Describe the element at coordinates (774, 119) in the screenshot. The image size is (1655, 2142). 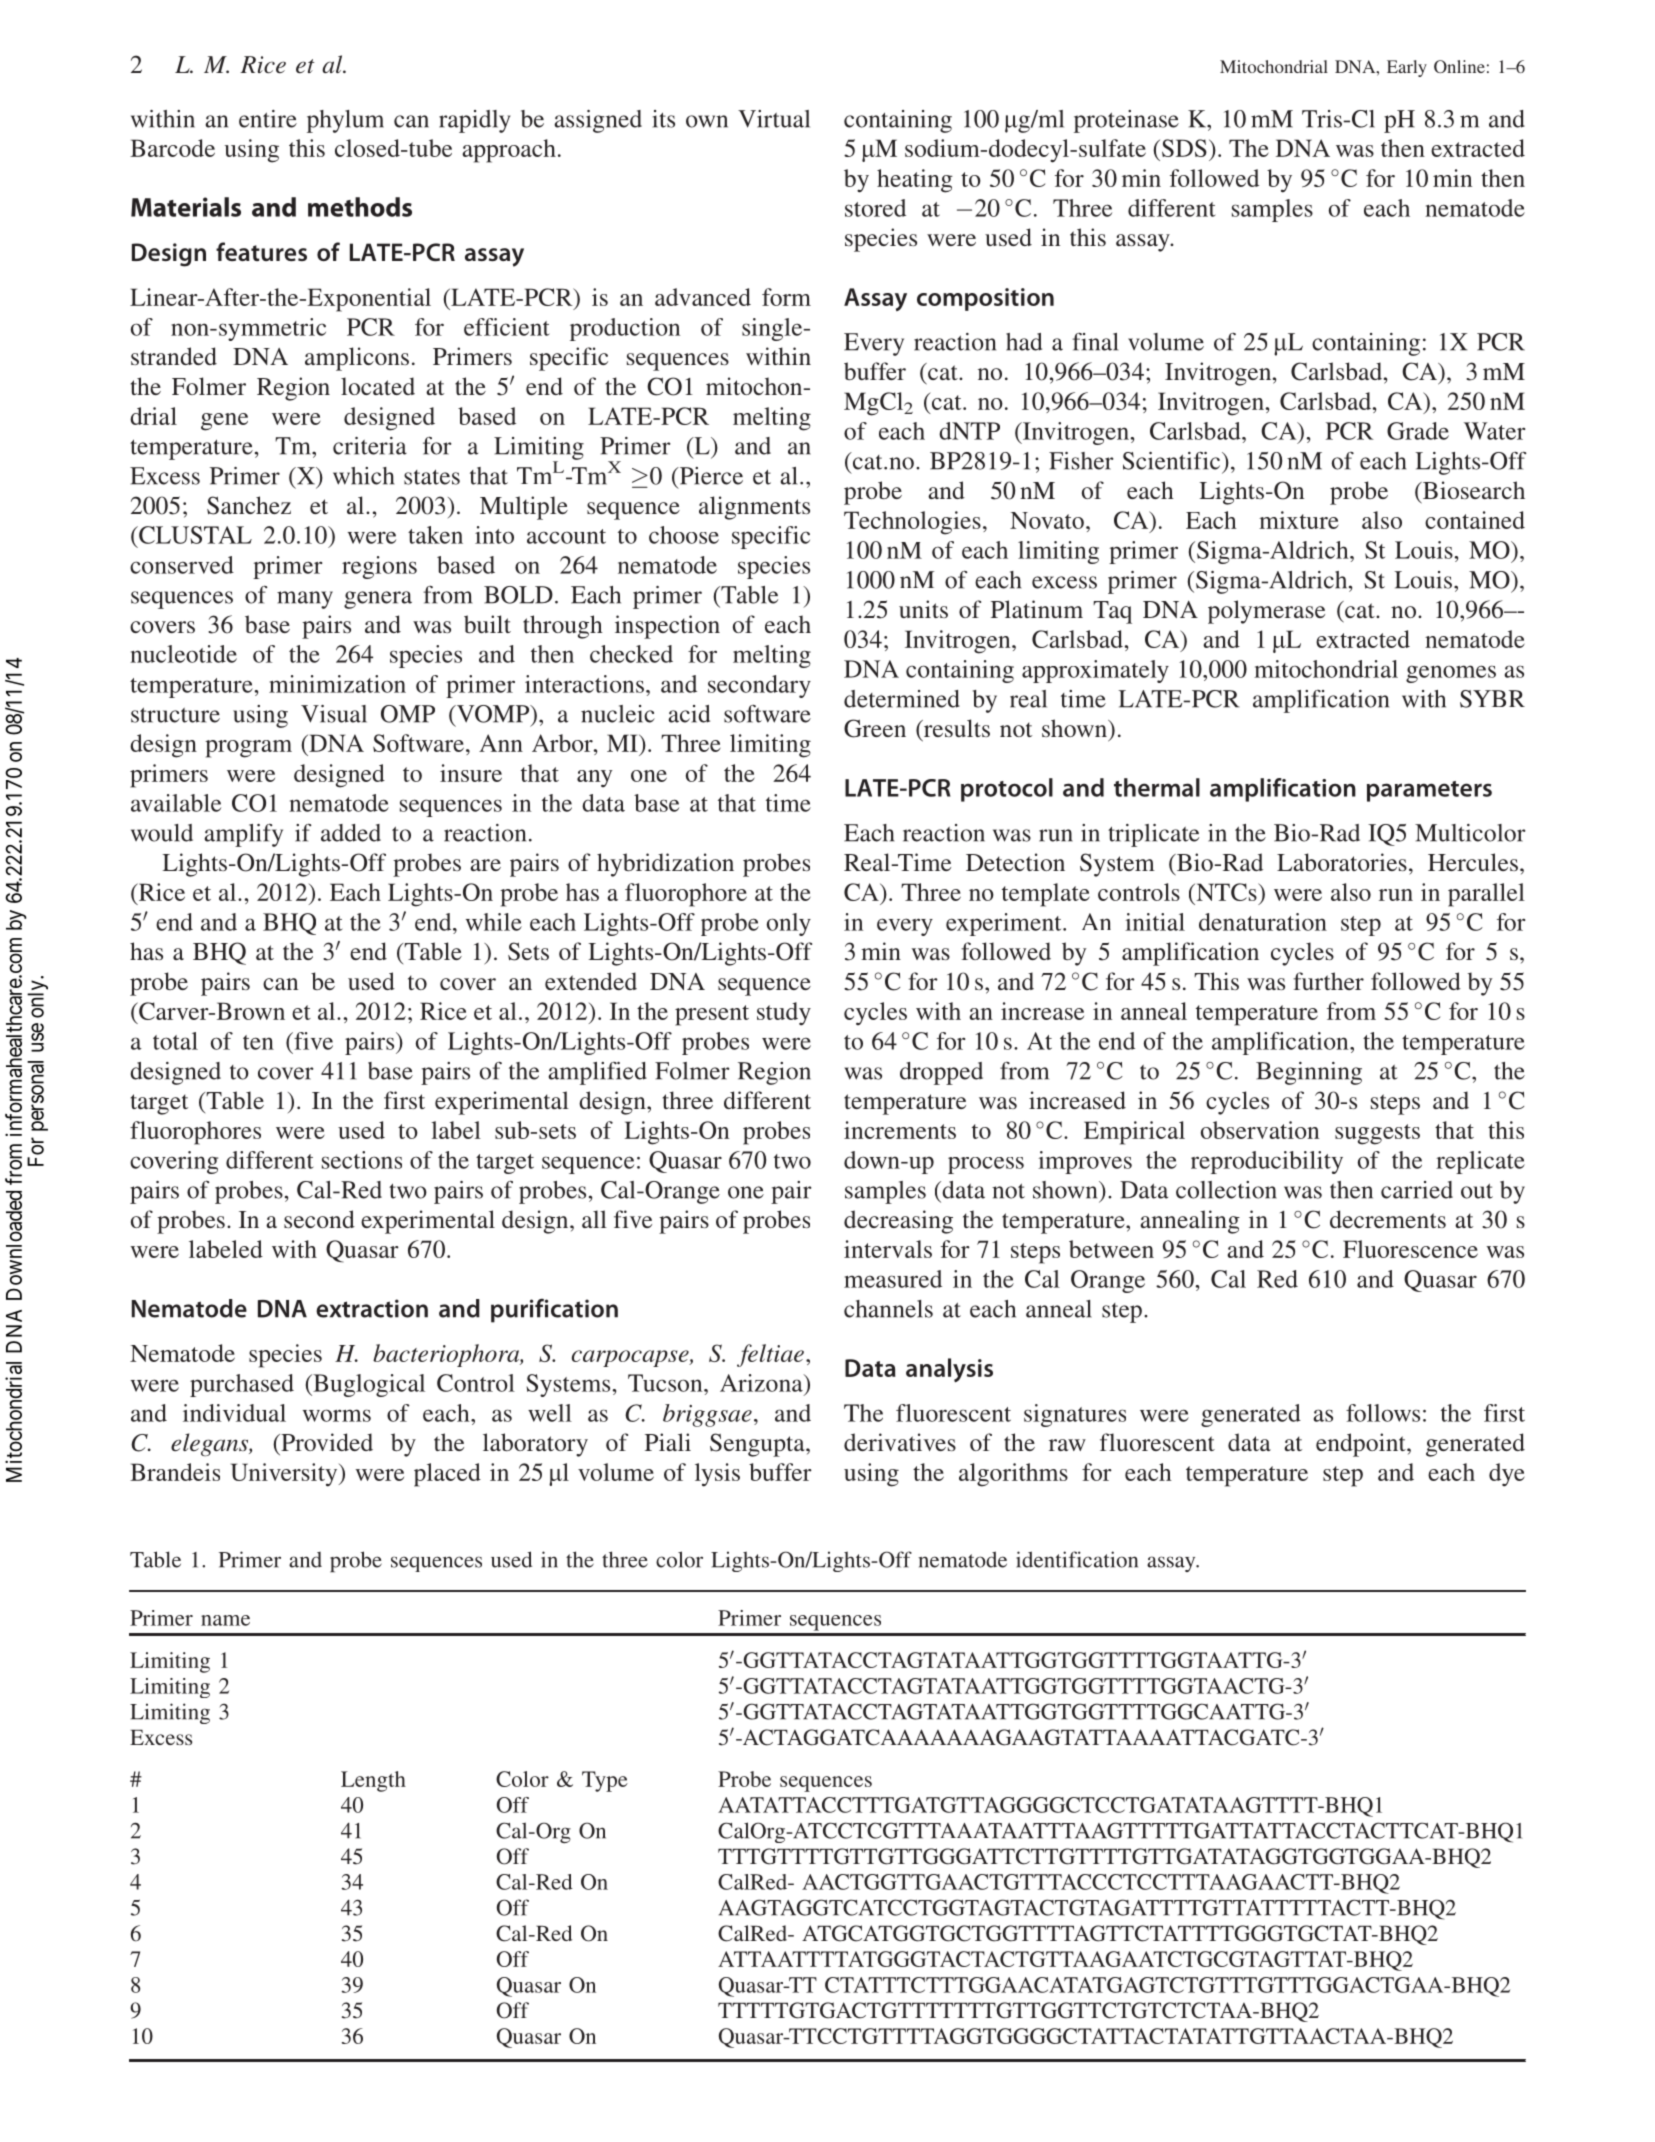
I see `Virtual` at that location.
